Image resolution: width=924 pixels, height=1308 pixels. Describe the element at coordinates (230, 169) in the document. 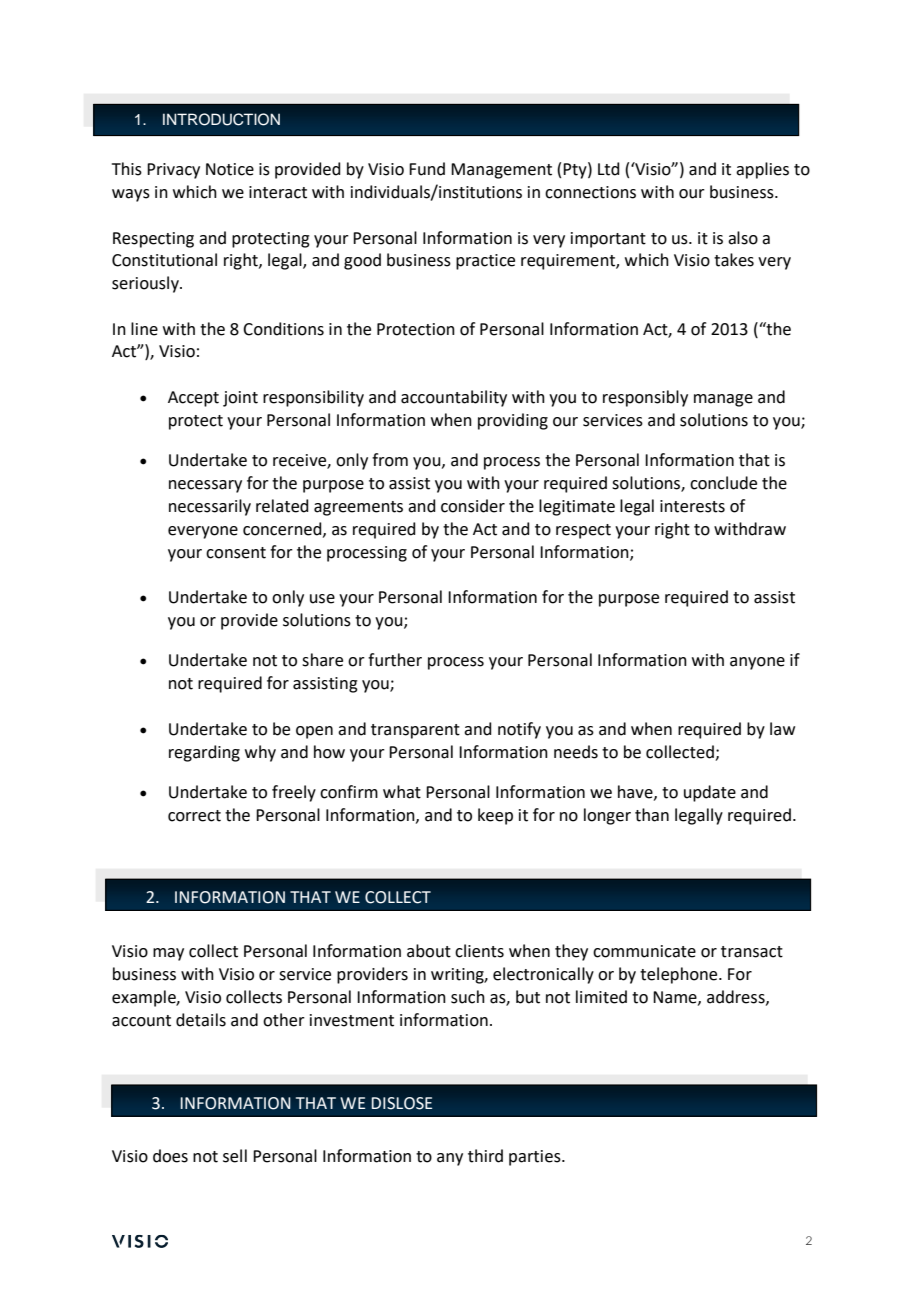

I see `Notice` at that location.
